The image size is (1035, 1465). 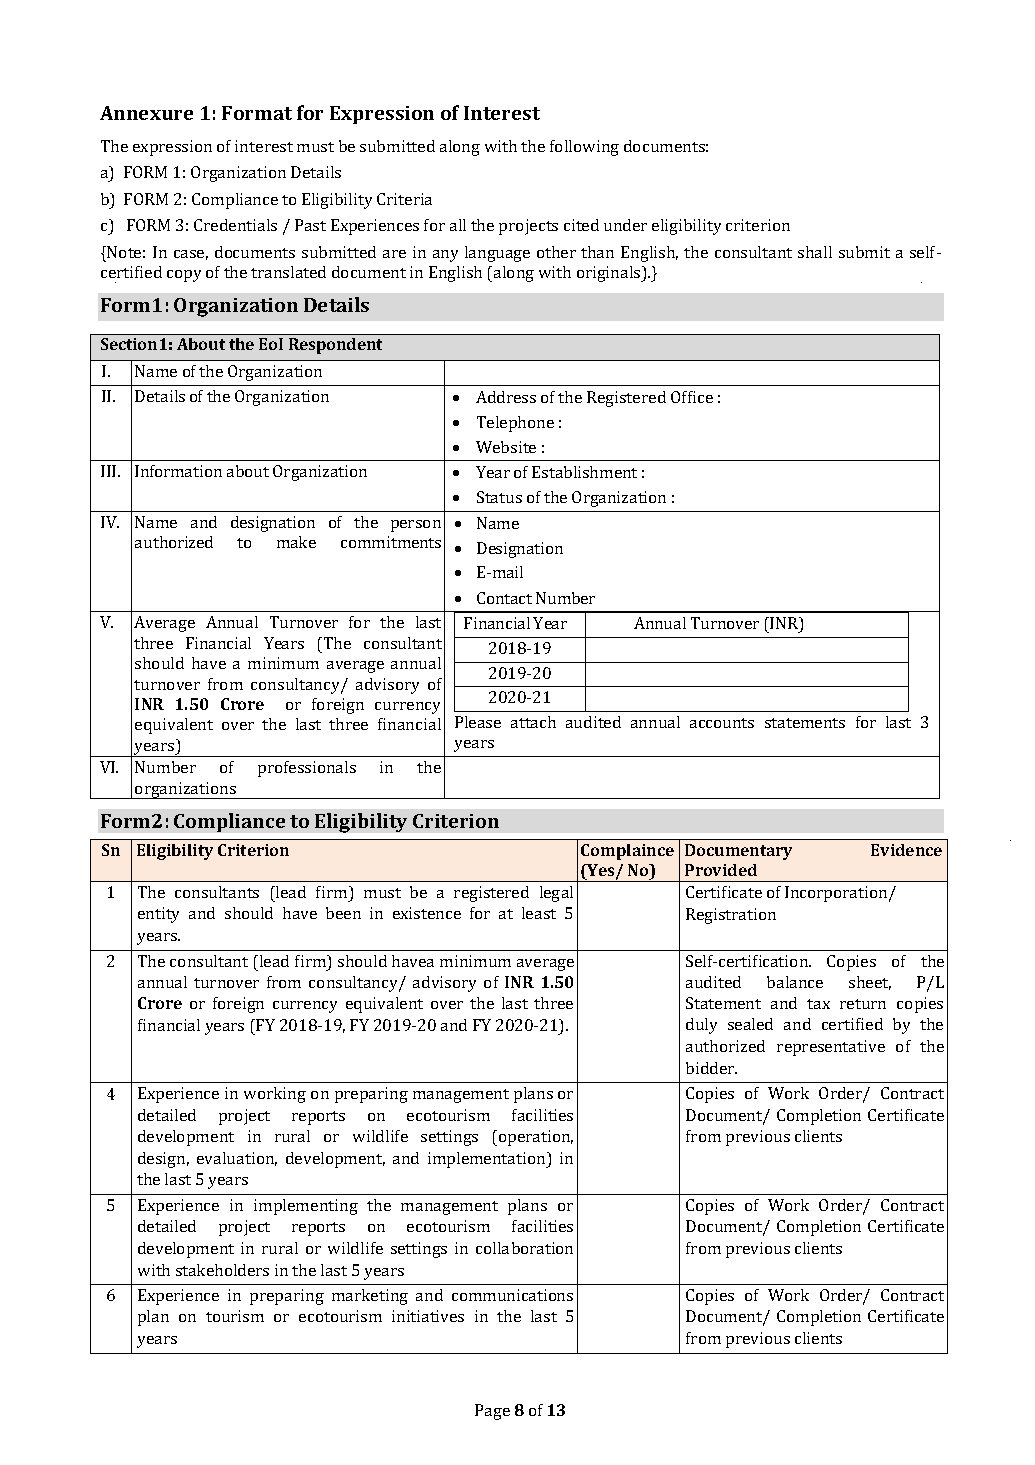 I want to click on language, so click(x=497, y=254).
